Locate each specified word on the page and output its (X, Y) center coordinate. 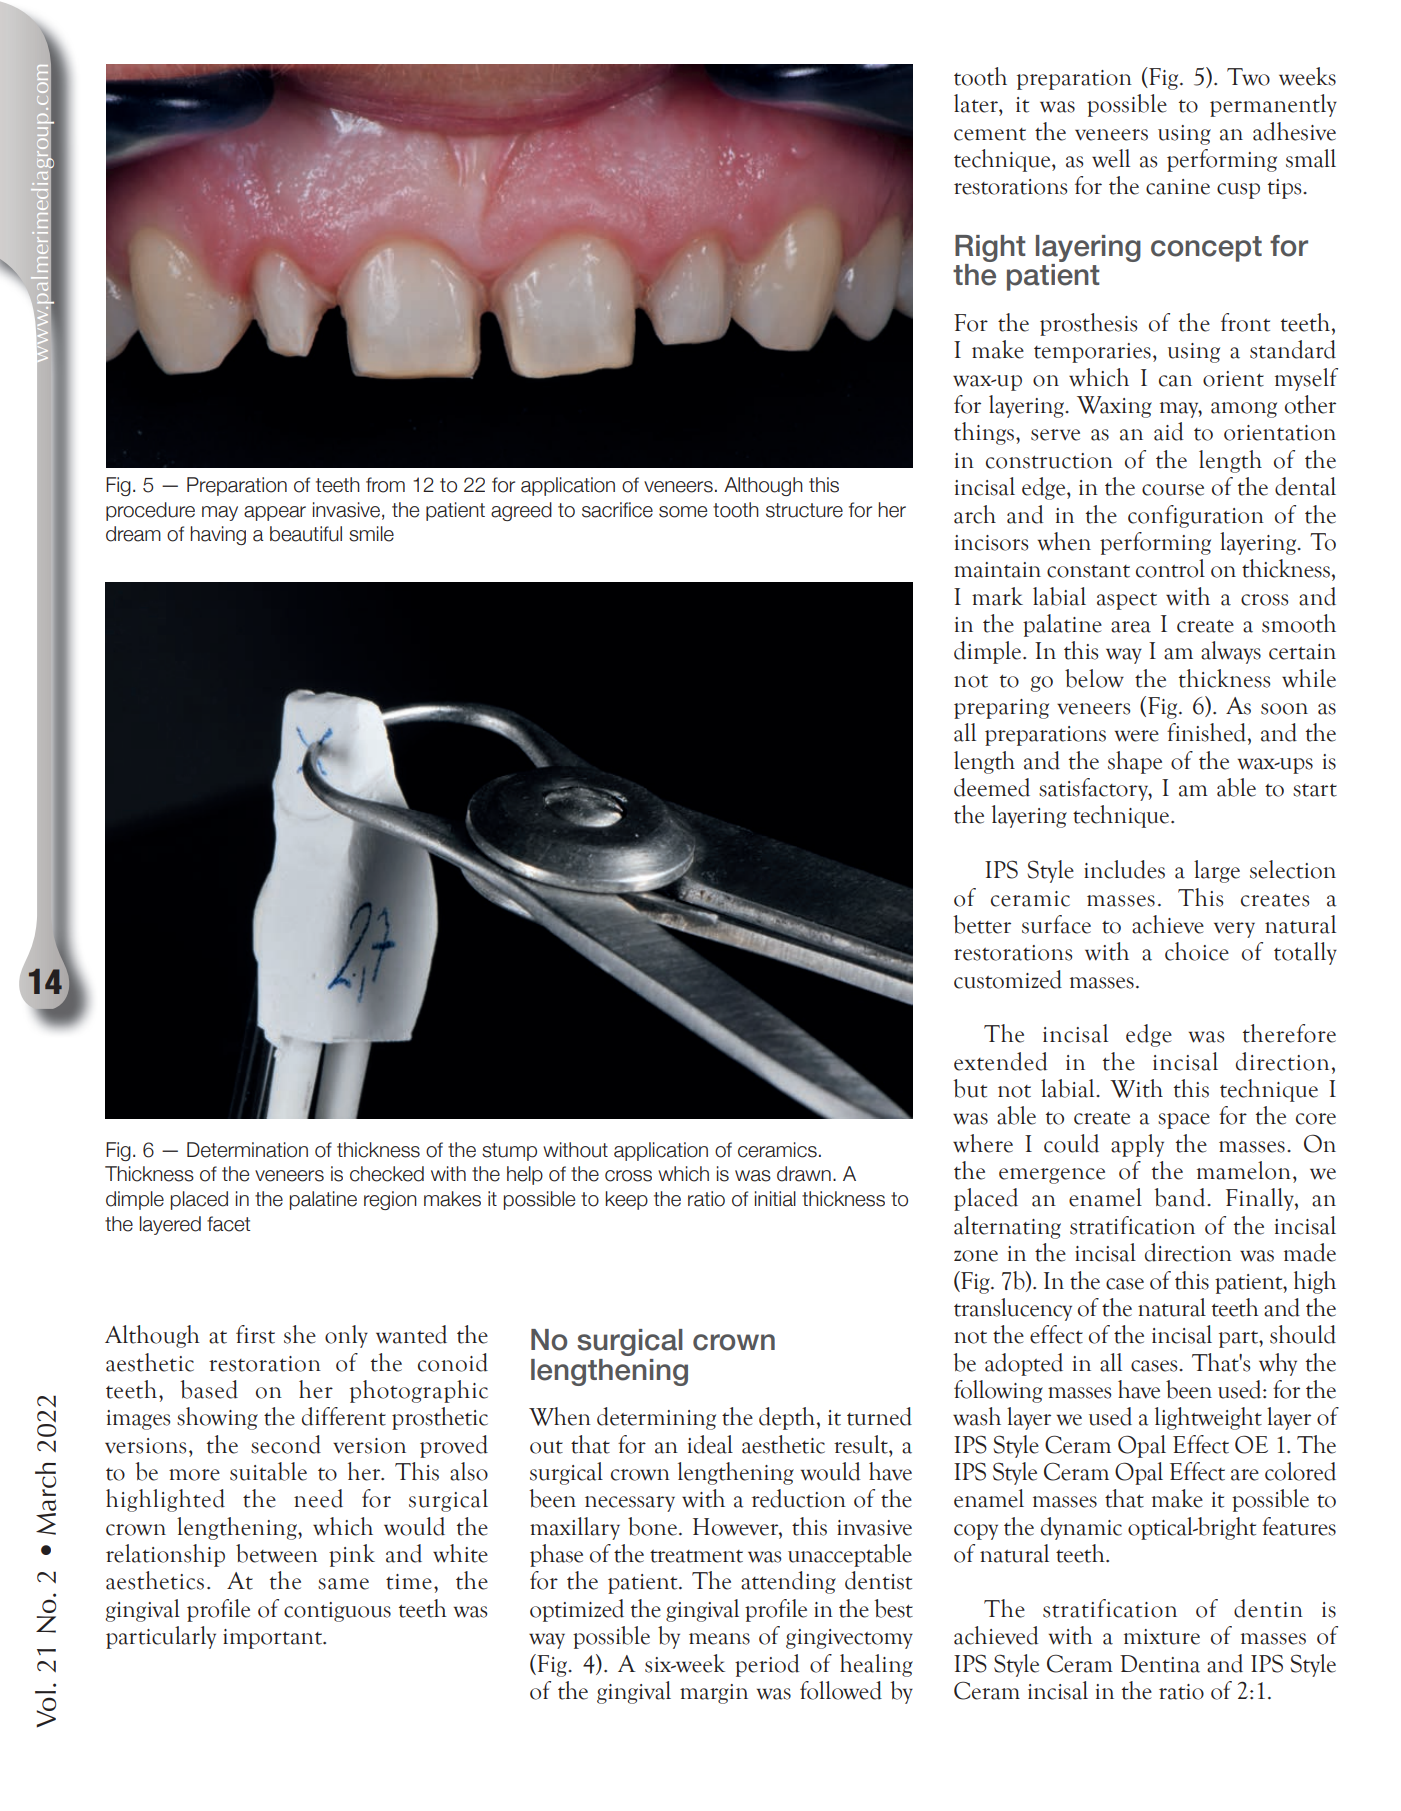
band (1181, 1197)
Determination (247, 1150)
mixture (1162, 1637)
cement (990, 134)
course (1173, 490)
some (683, 512)
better (982, 924)
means (719, 1639)
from (385, 485)
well (1111, 158)
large (1217, 871)
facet (228, 1224)
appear (275, 513)
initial (775, 1199)
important (274, 1639)
